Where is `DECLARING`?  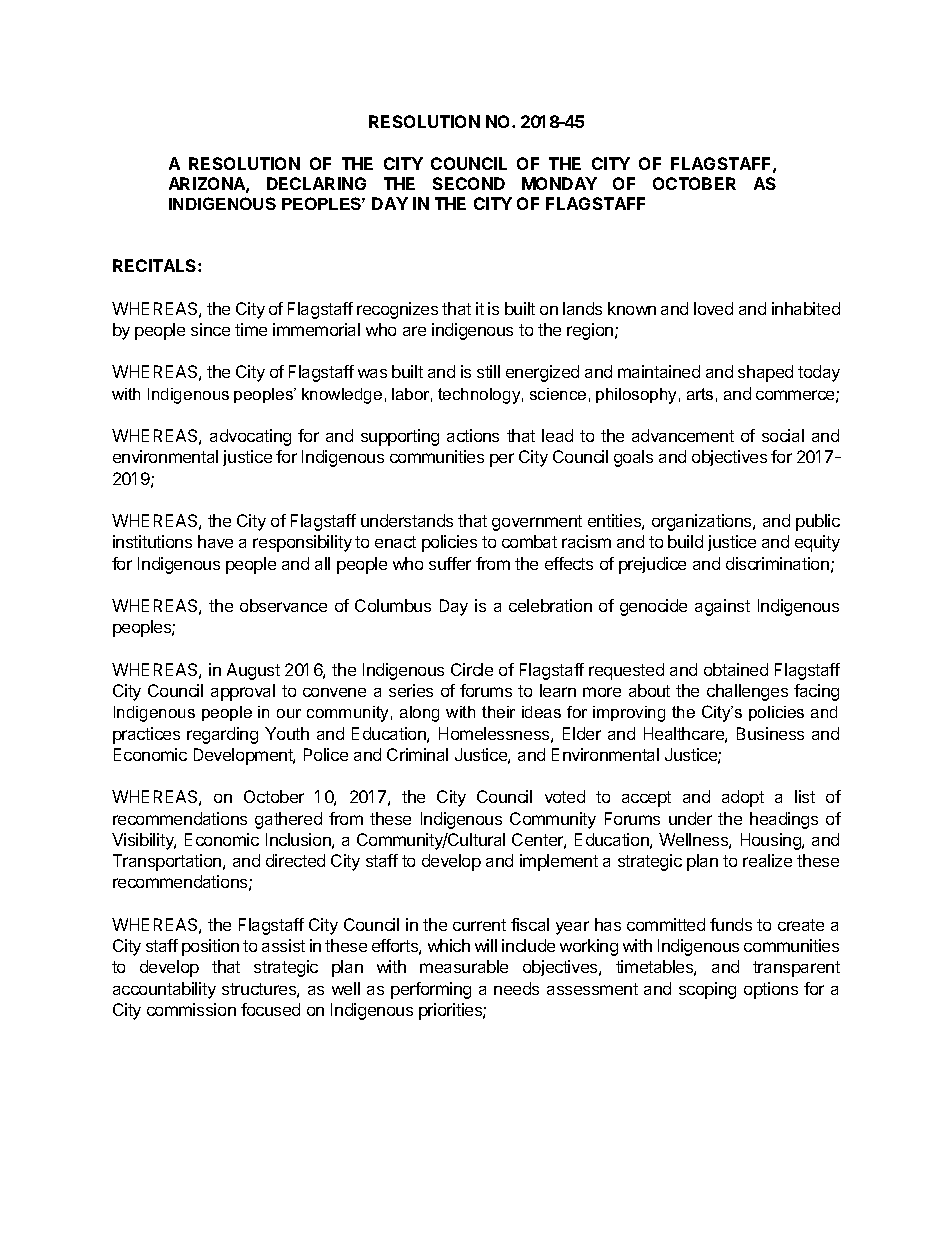 DECLARING is located at coordinates (316, 183).
